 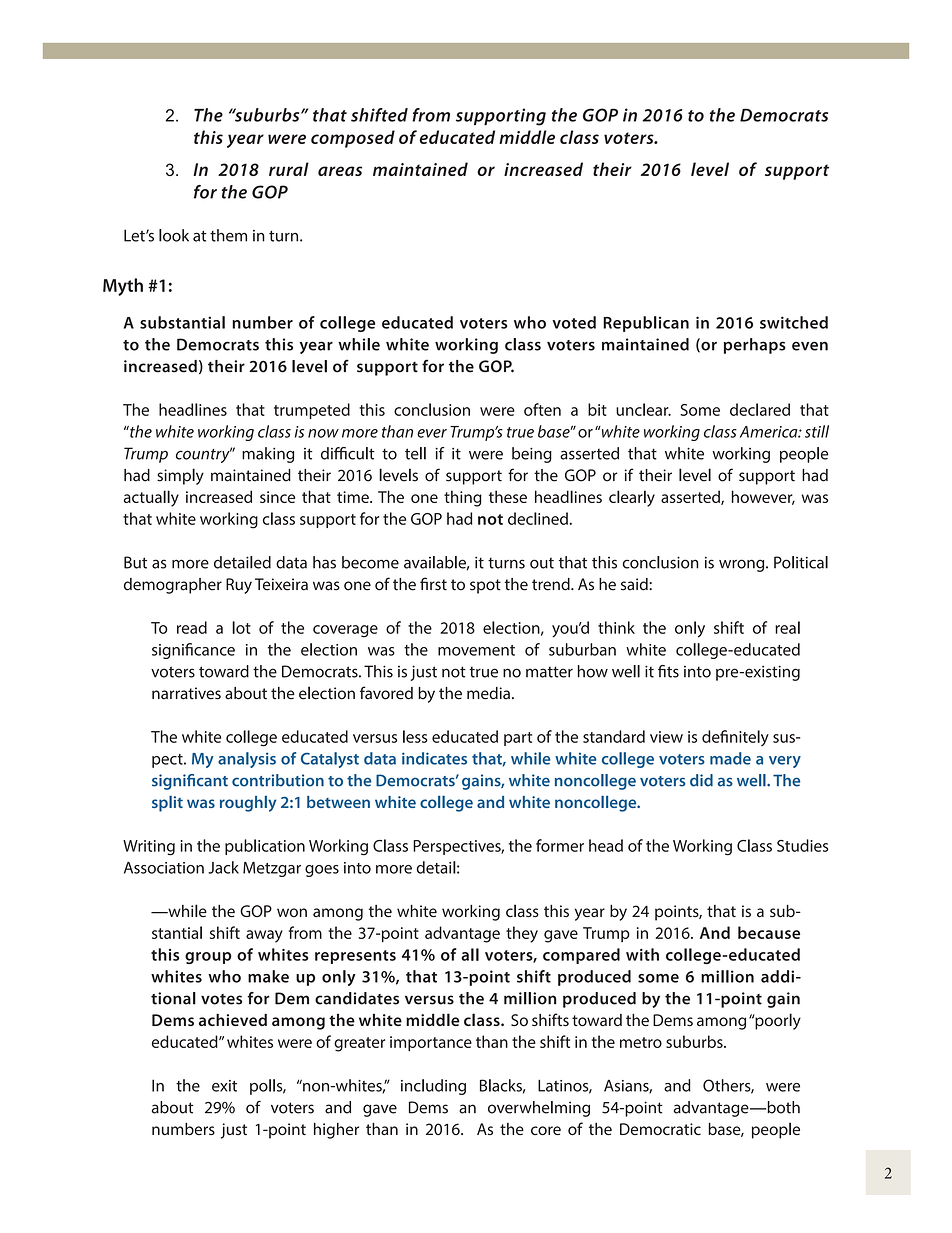 I want to click on composed, so click(x=353, y=139).
